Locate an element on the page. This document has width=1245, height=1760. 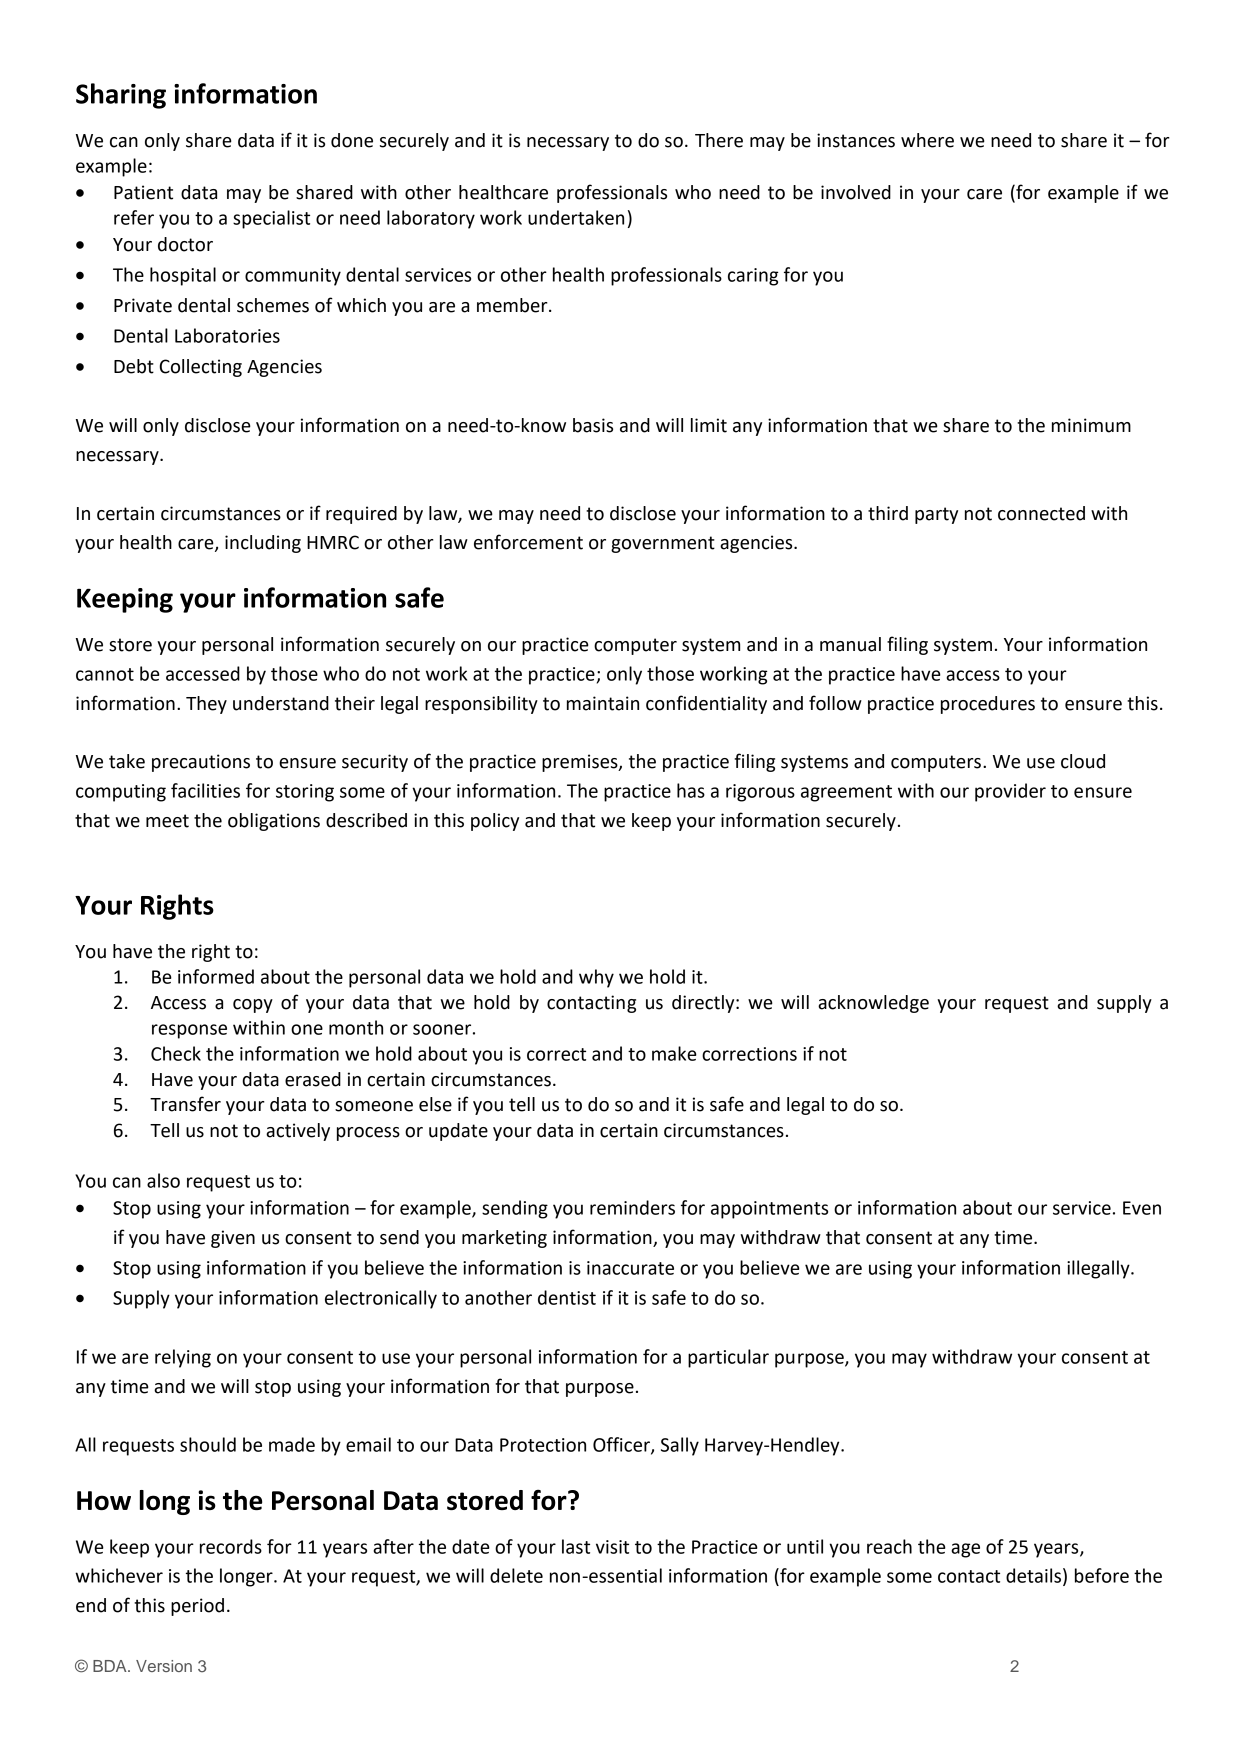
government is located at coordinates (663, 544).
